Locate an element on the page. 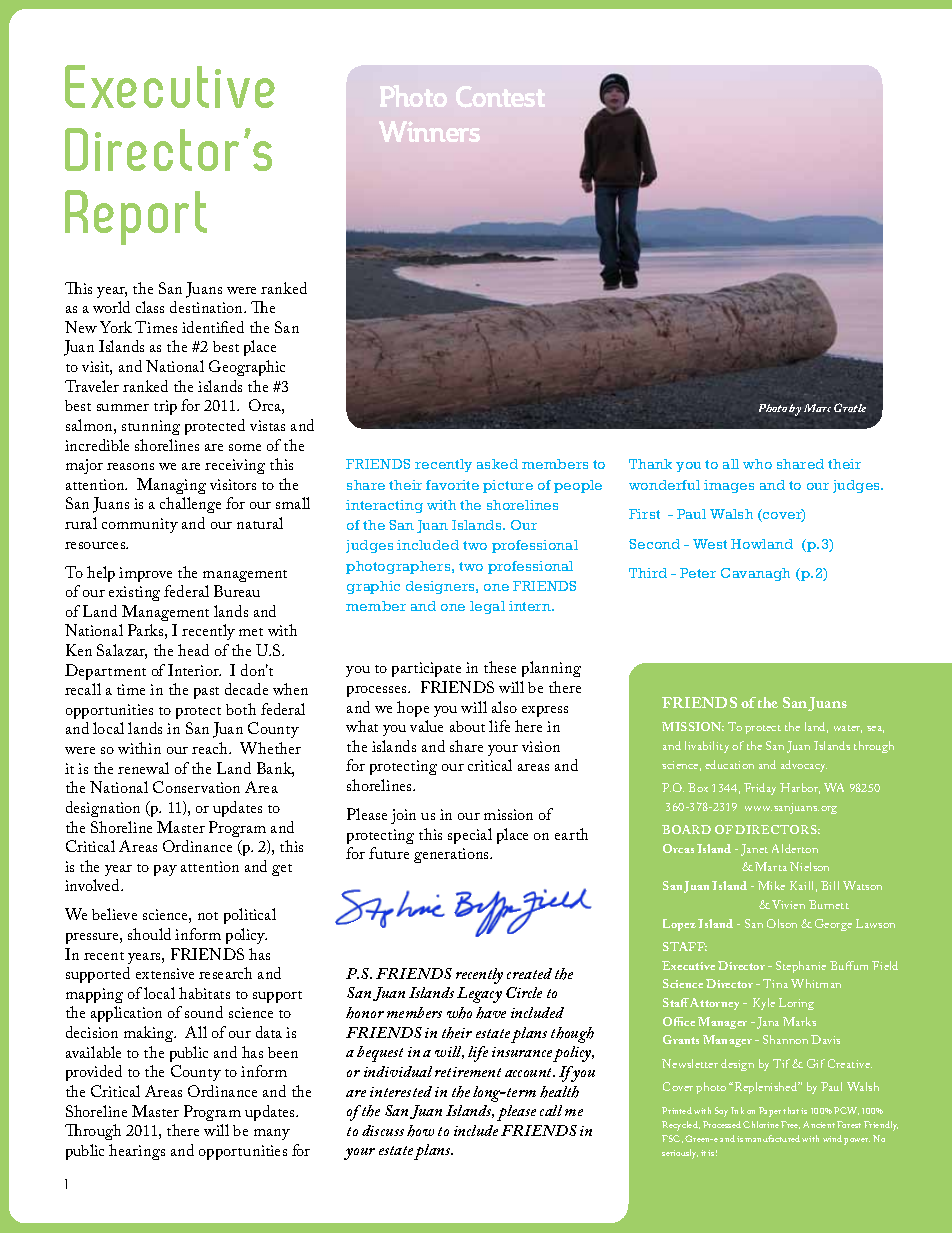 This document has width=952, height=1233. Interior is located at coordinates (194, 670).
